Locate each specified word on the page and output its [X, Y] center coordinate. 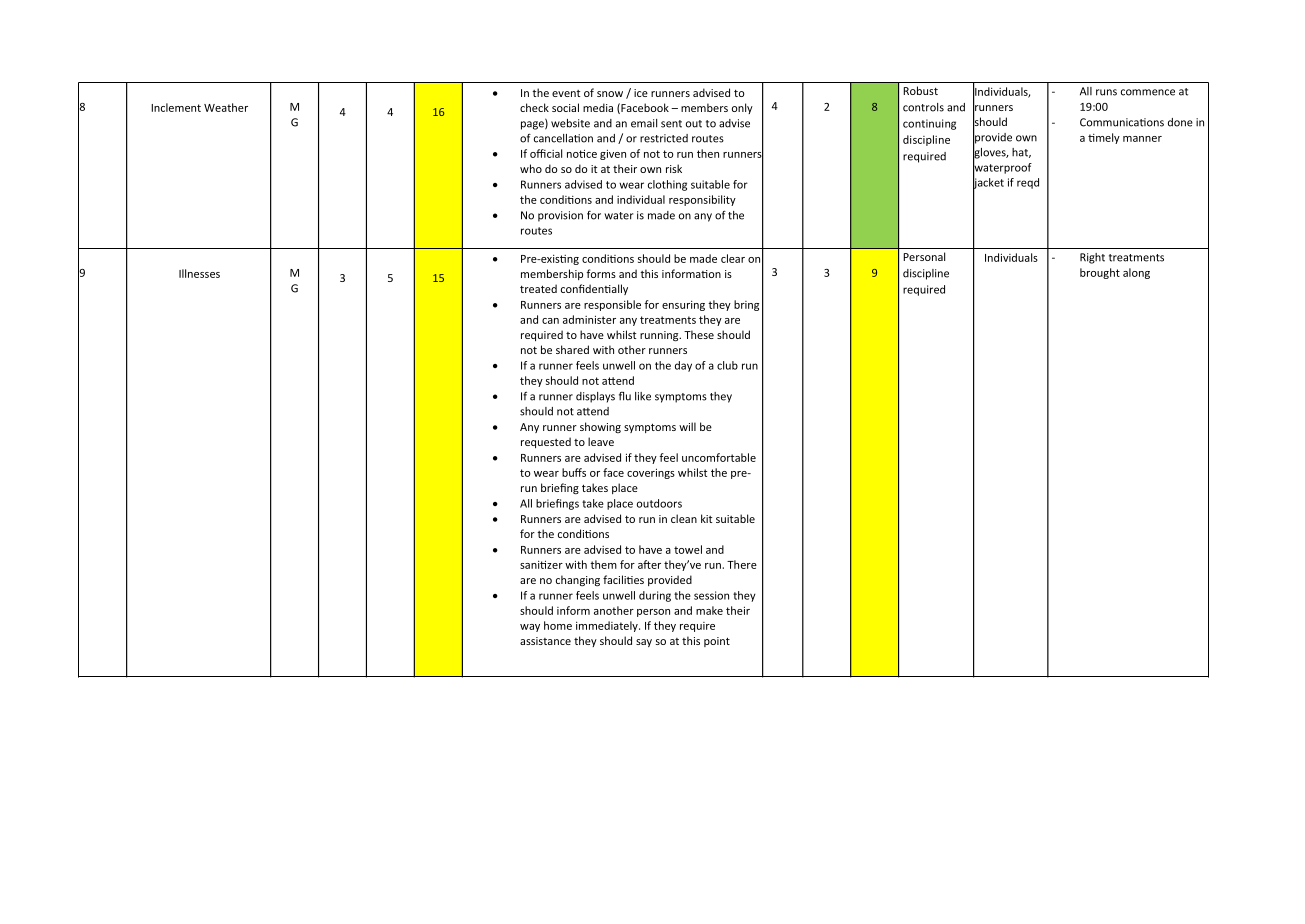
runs [1106, 92]
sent [671, 124]
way [530, 628]
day [683, 366]
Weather [226, 107]
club [727, 365]
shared [572, 349]
